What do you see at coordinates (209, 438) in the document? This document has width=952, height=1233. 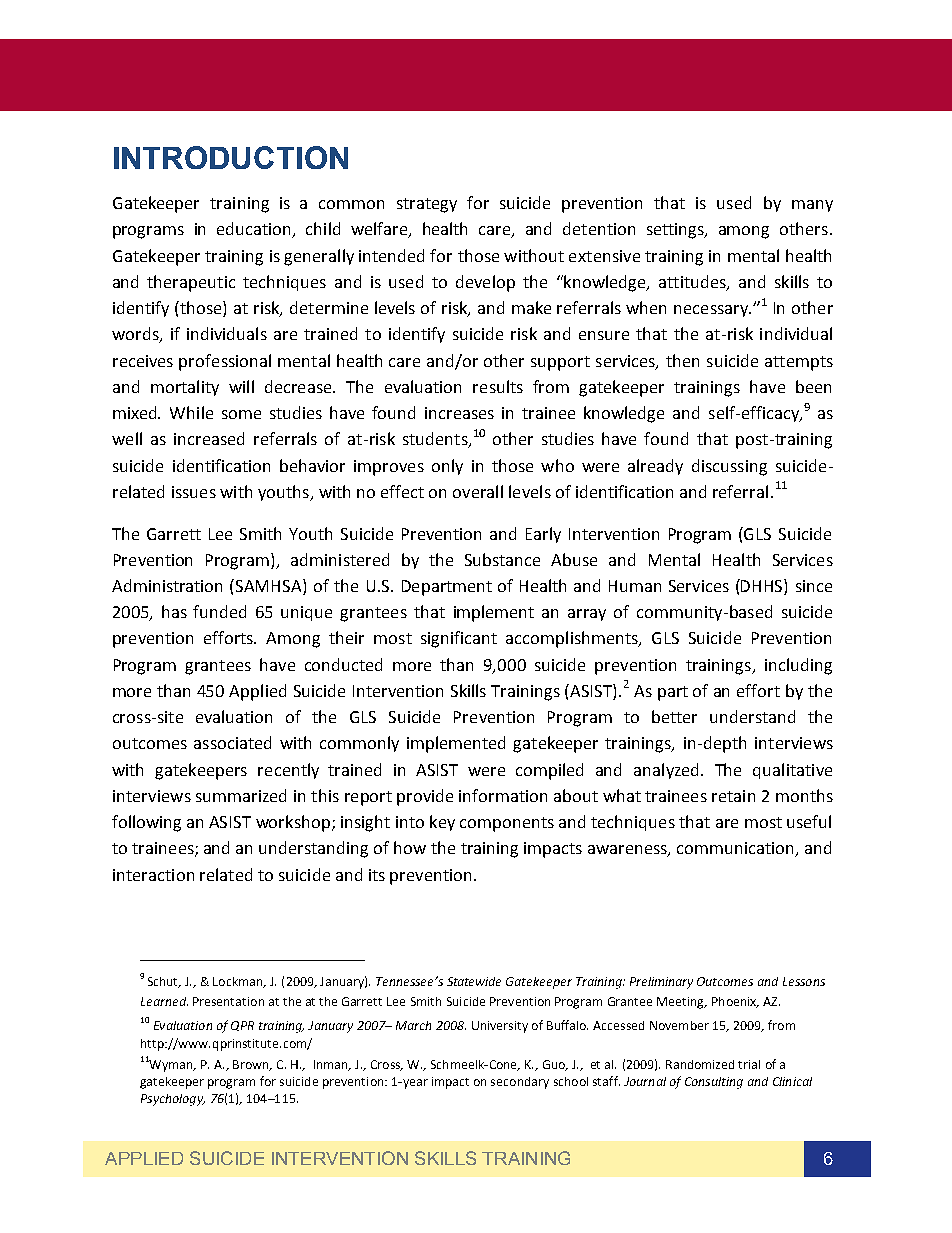 I see `increased` at bounding box center [209, 438].
